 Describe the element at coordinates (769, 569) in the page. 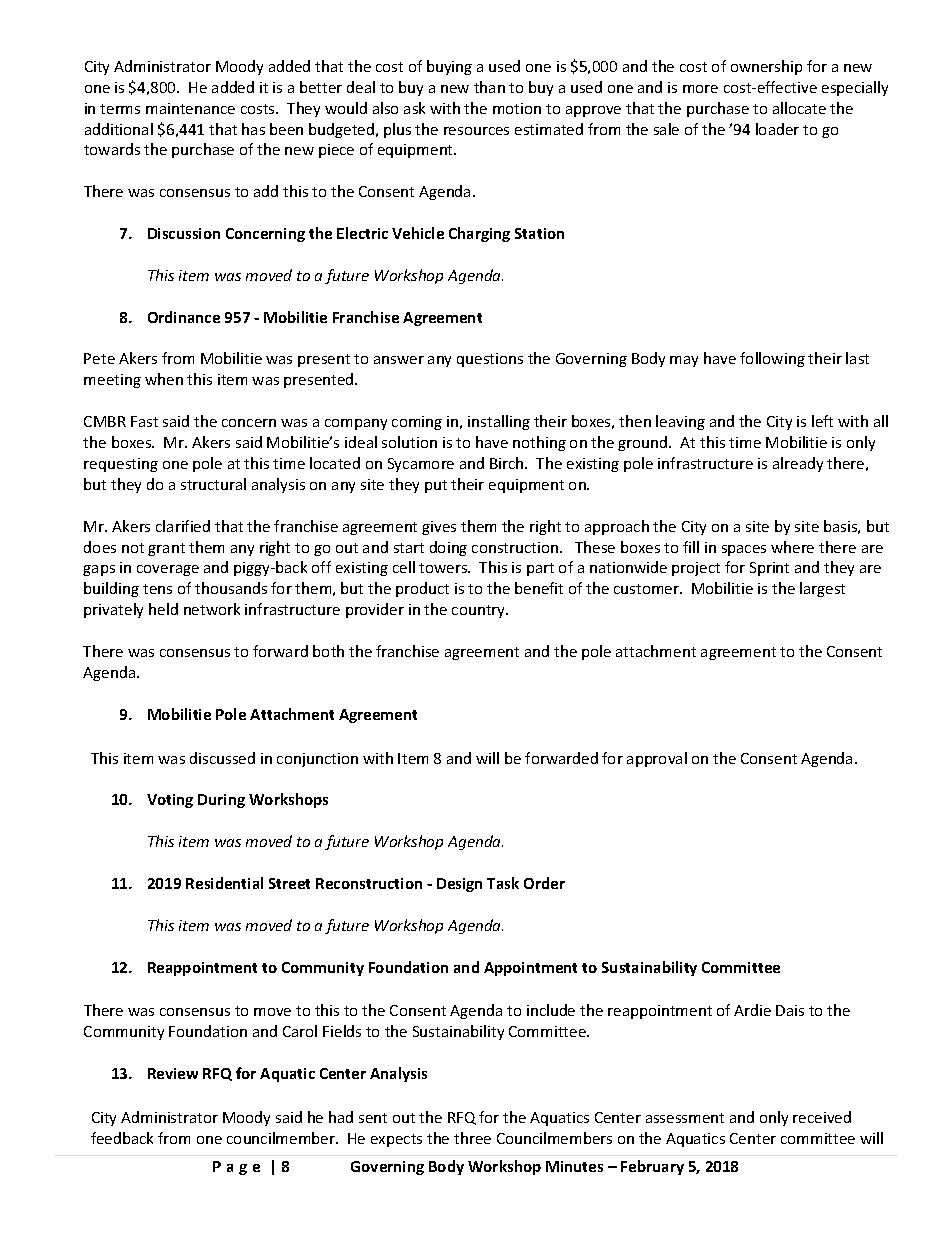

I see `Sprint` at that location.
